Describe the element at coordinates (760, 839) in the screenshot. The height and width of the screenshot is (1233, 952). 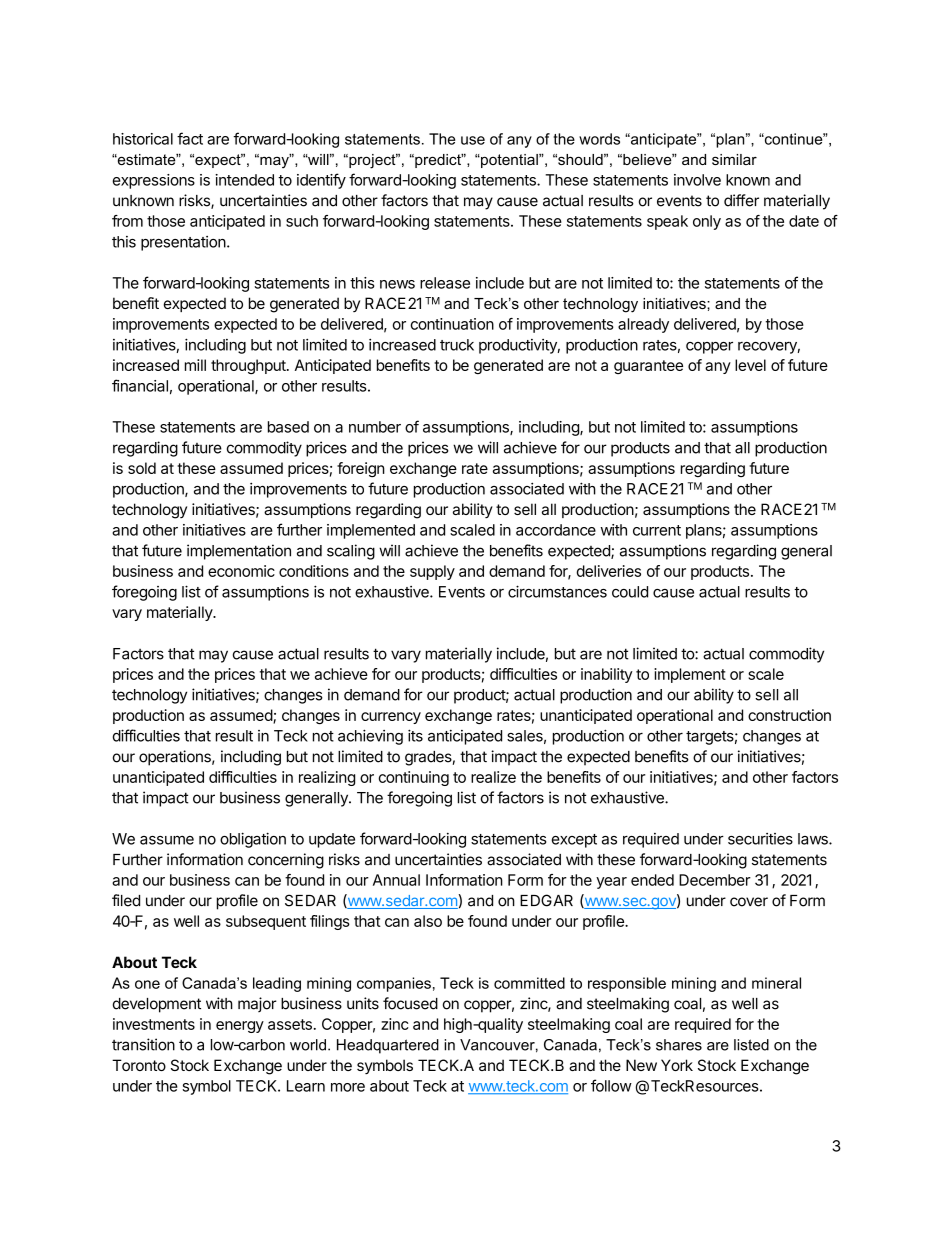
I see `securities` at that location.
